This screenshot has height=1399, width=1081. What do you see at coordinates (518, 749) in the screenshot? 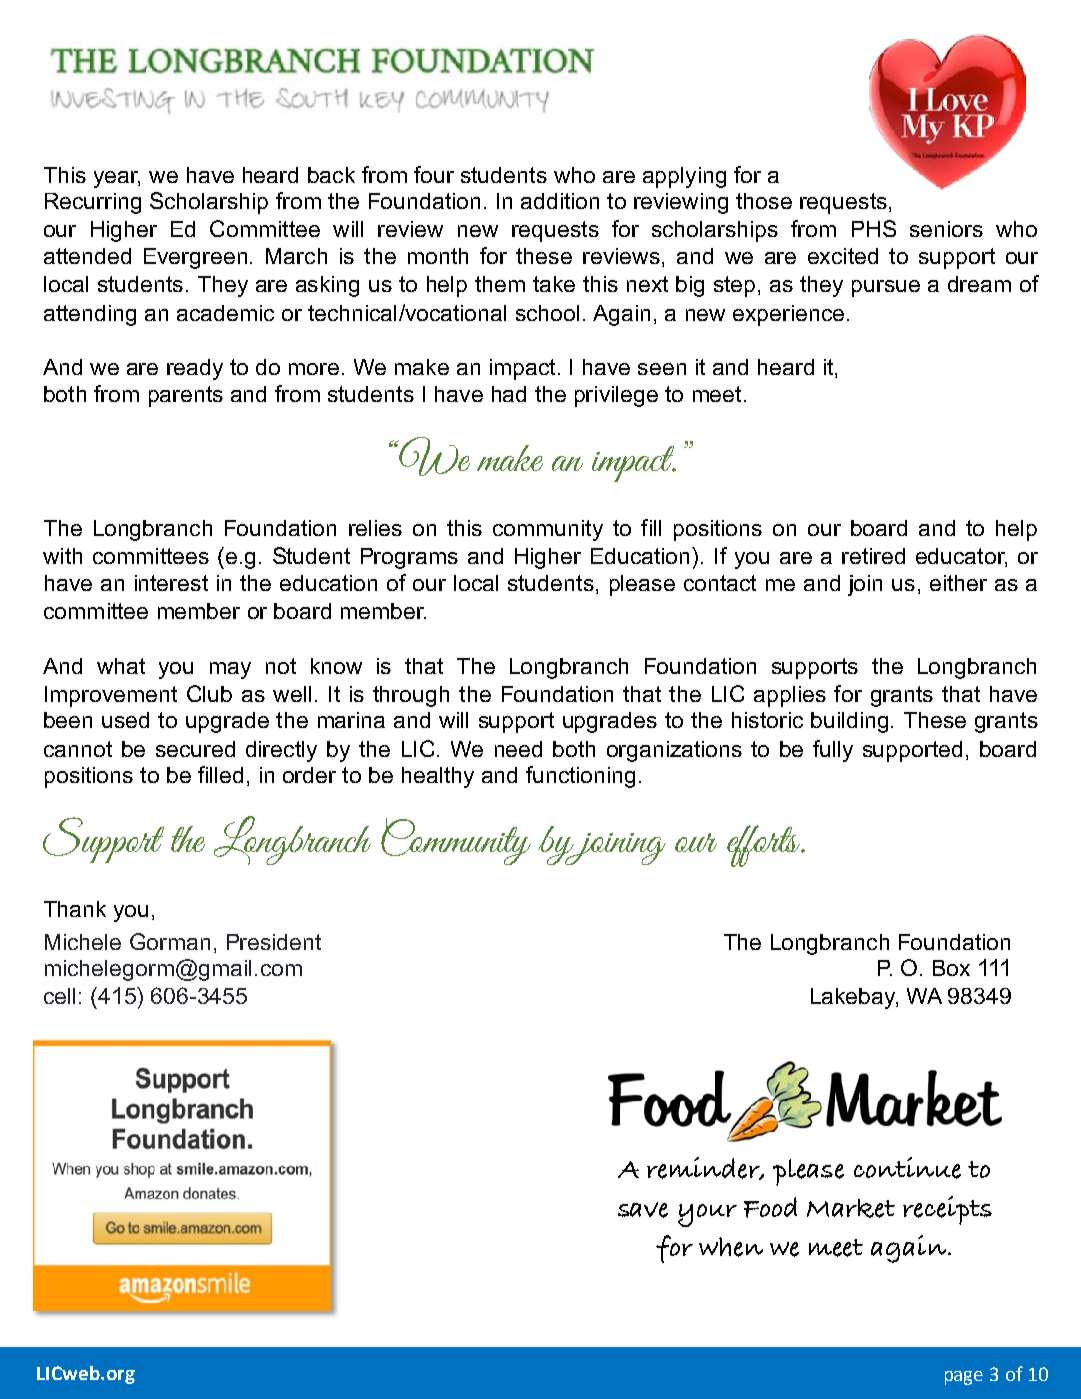
I see `need` at bounding box center [518, 749].
